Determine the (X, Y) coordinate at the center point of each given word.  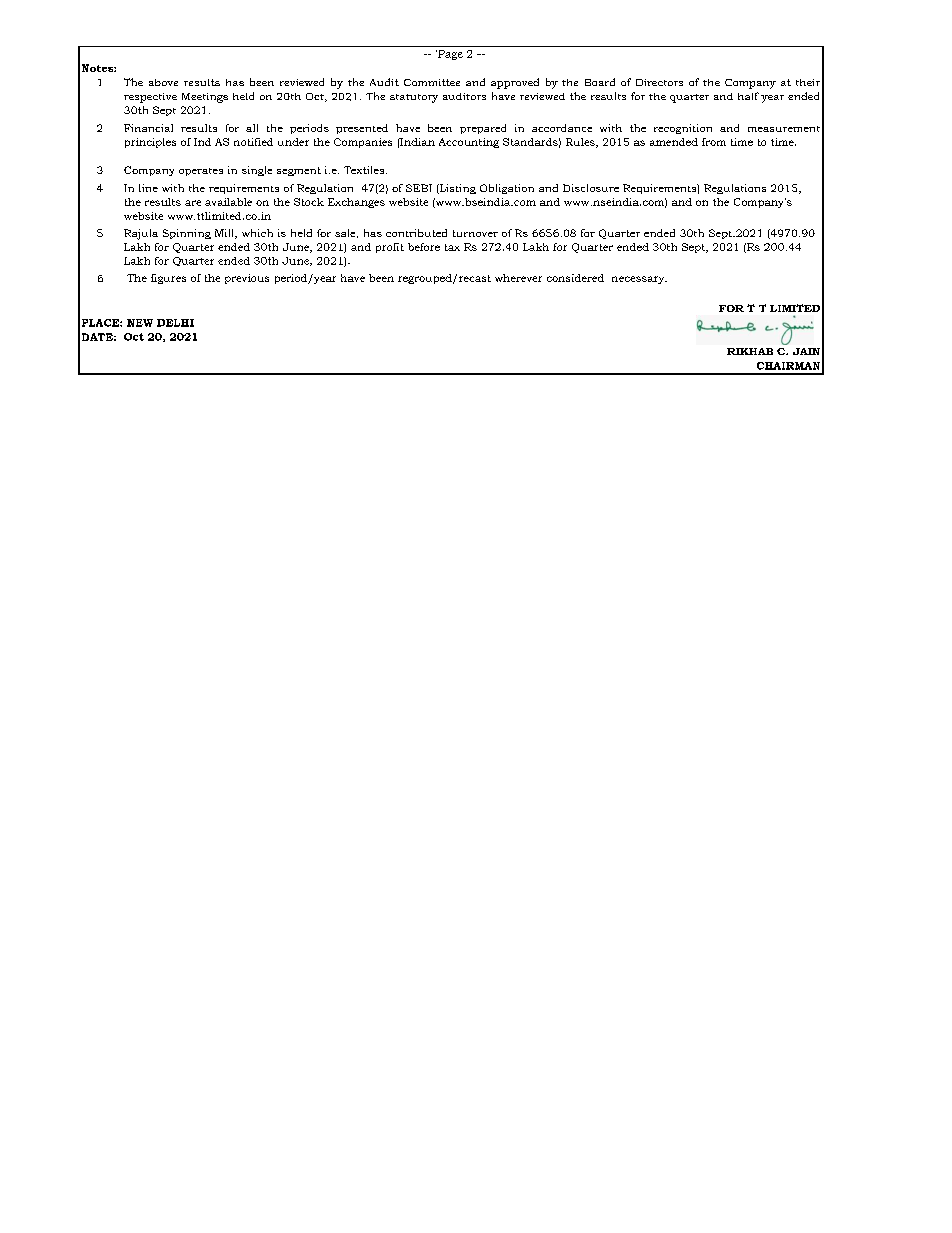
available (228, 202)
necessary (639, 280)
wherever (518, 278)
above (163, 82)
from (714, 142)
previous (247, 279)
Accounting (469, 143)
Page (449, 55)
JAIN (806, 351)
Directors (659, 82)
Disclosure (591, 188)
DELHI (175, 323)
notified (253, 142)
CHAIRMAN (788, 366)
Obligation (507, 189)
